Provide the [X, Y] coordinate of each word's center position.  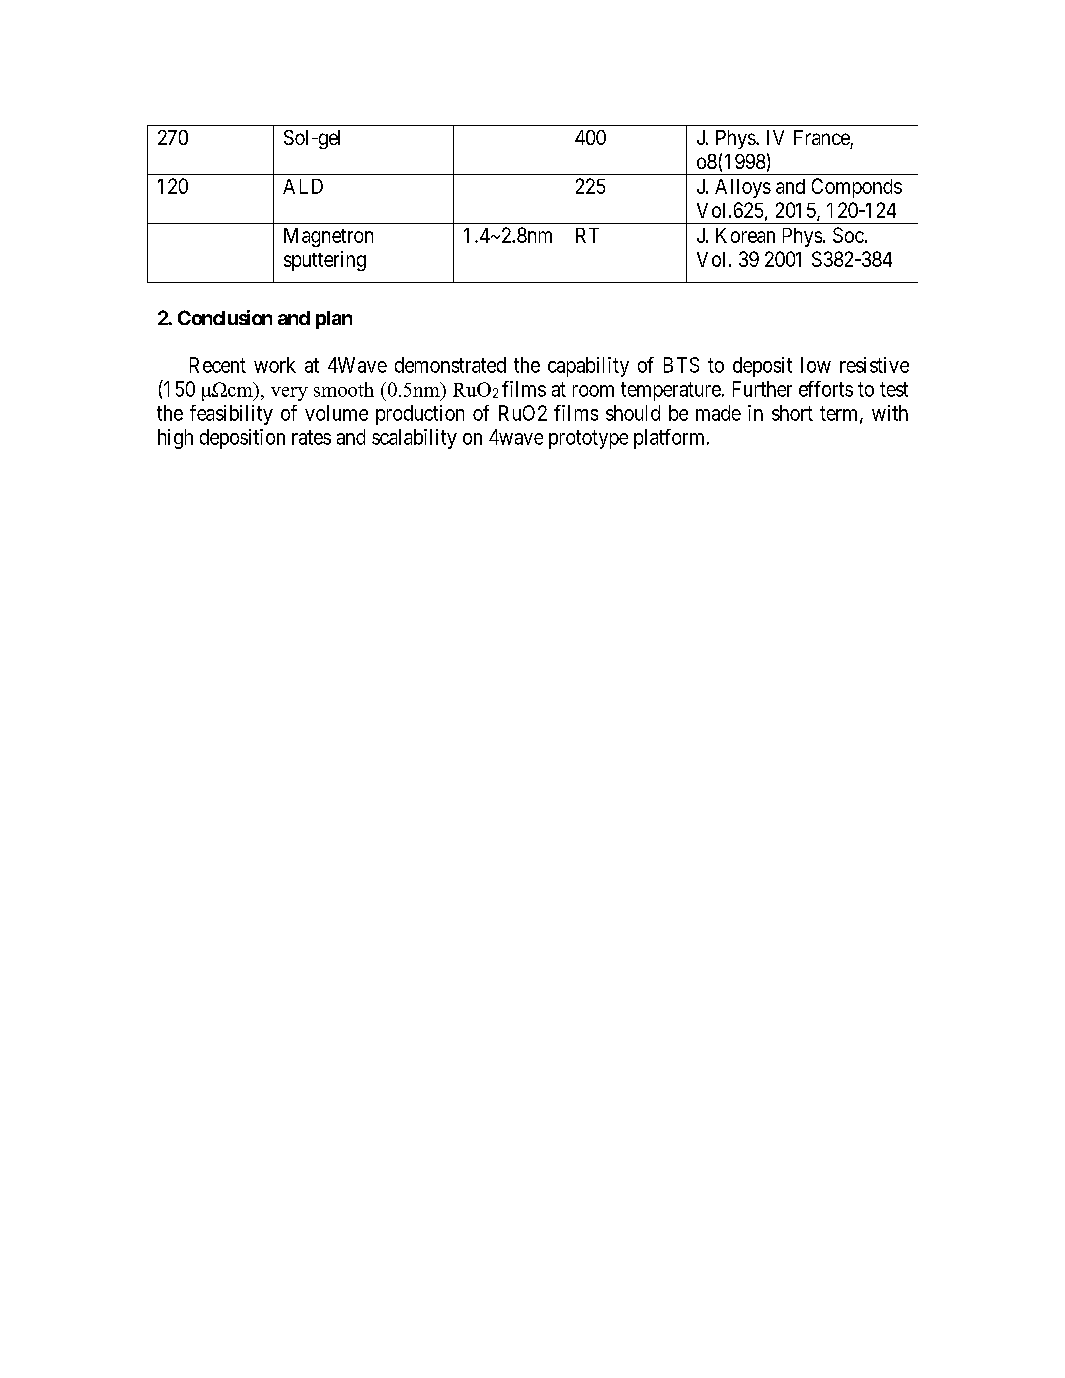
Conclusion [225, 317]
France [822, 137]
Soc [848, 235]
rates [311, 437]
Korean [745, 235]
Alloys [743, 188]
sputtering [325, 261]
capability [588, 367]
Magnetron [328, 237]
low [816, 365]
